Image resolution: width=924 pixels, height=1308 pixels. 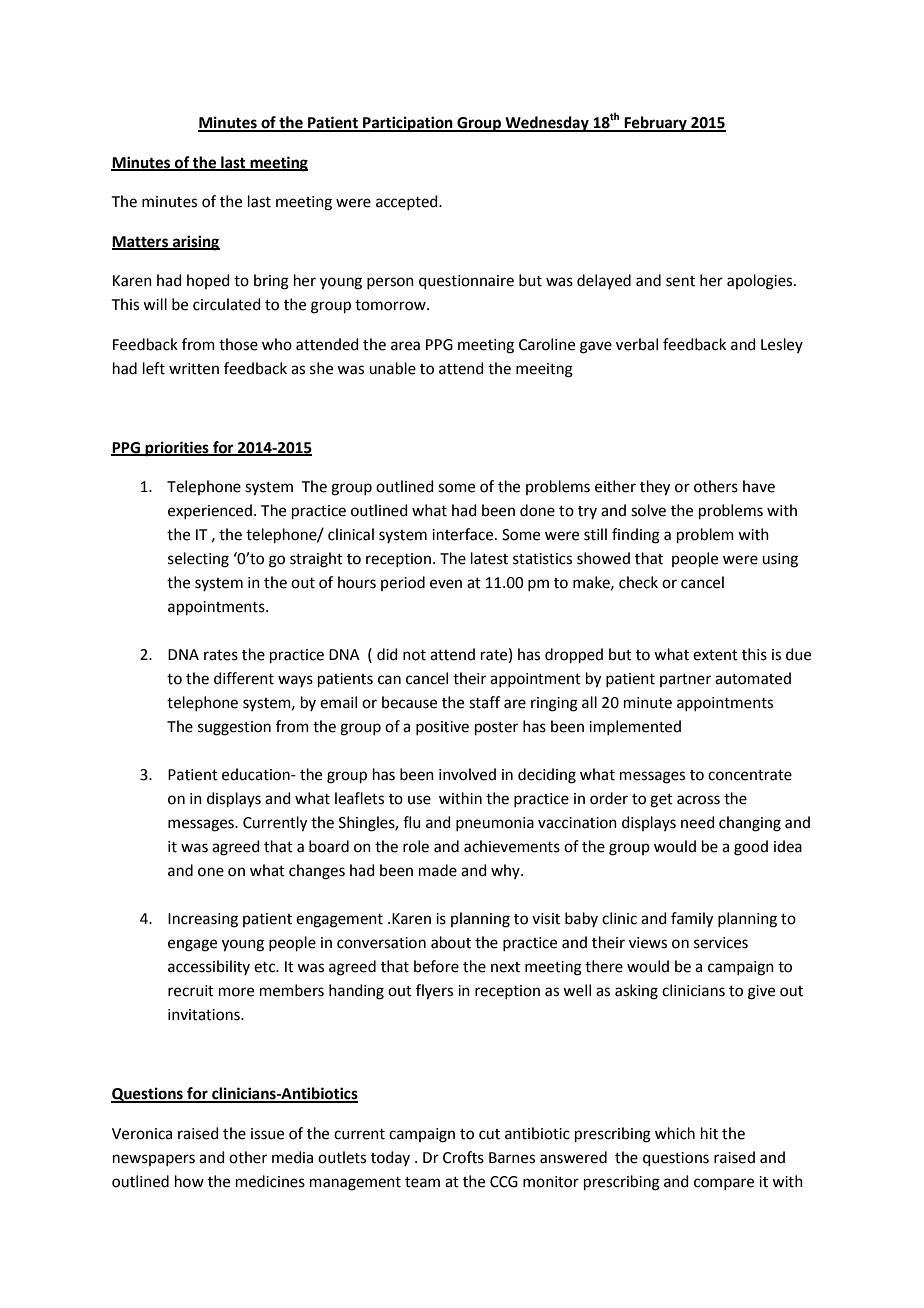 I want to click on different, so click(x=244, y=678).
